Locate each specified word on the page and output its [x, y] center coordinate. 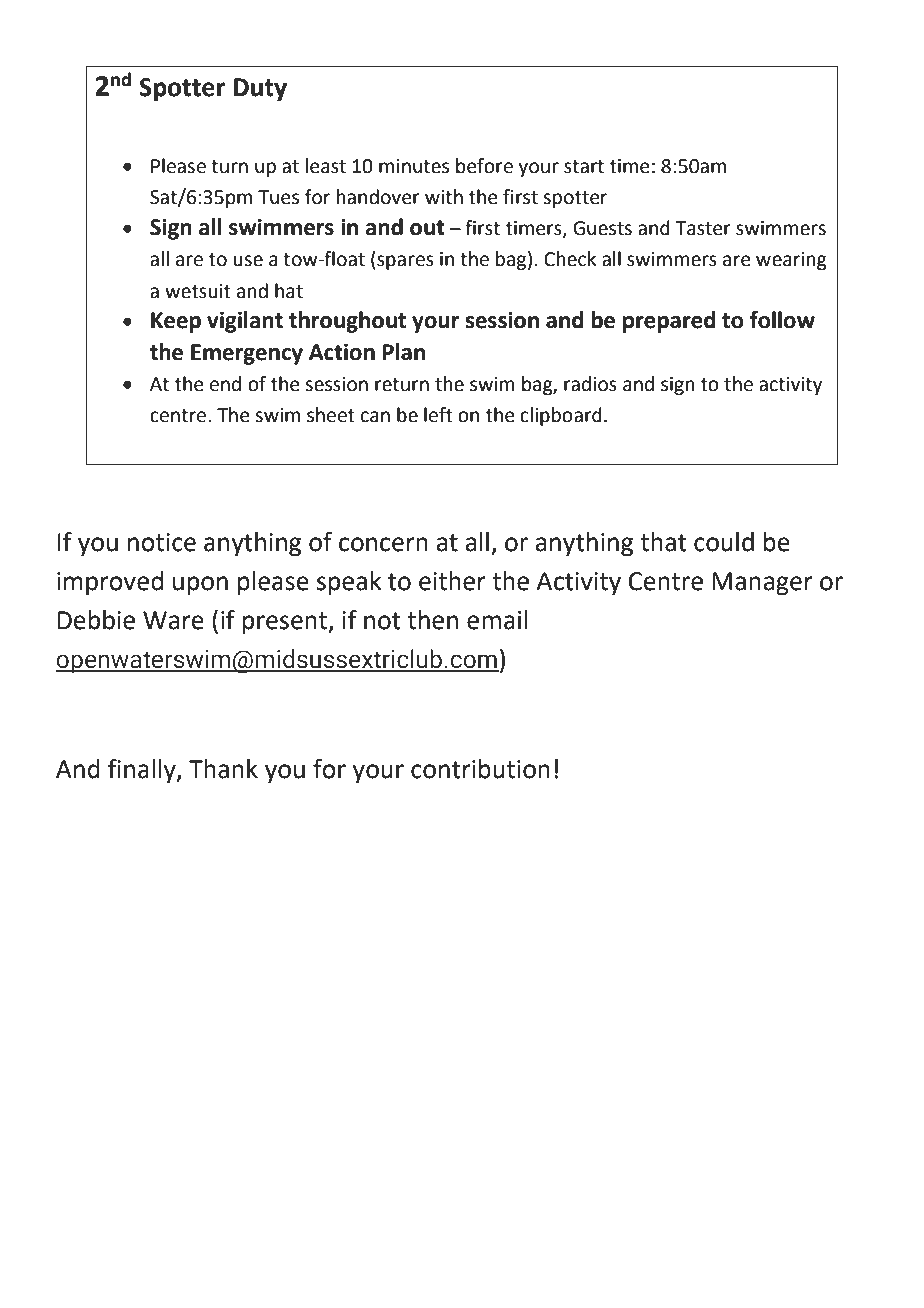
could [724, 542]
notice [162, 542]
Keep [176, 322]
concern [383, 544]
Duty [260, 90]
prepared [669, 322]
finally [143, 771]
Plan [404, 352]
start [584, 167]
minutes [414, 166]
